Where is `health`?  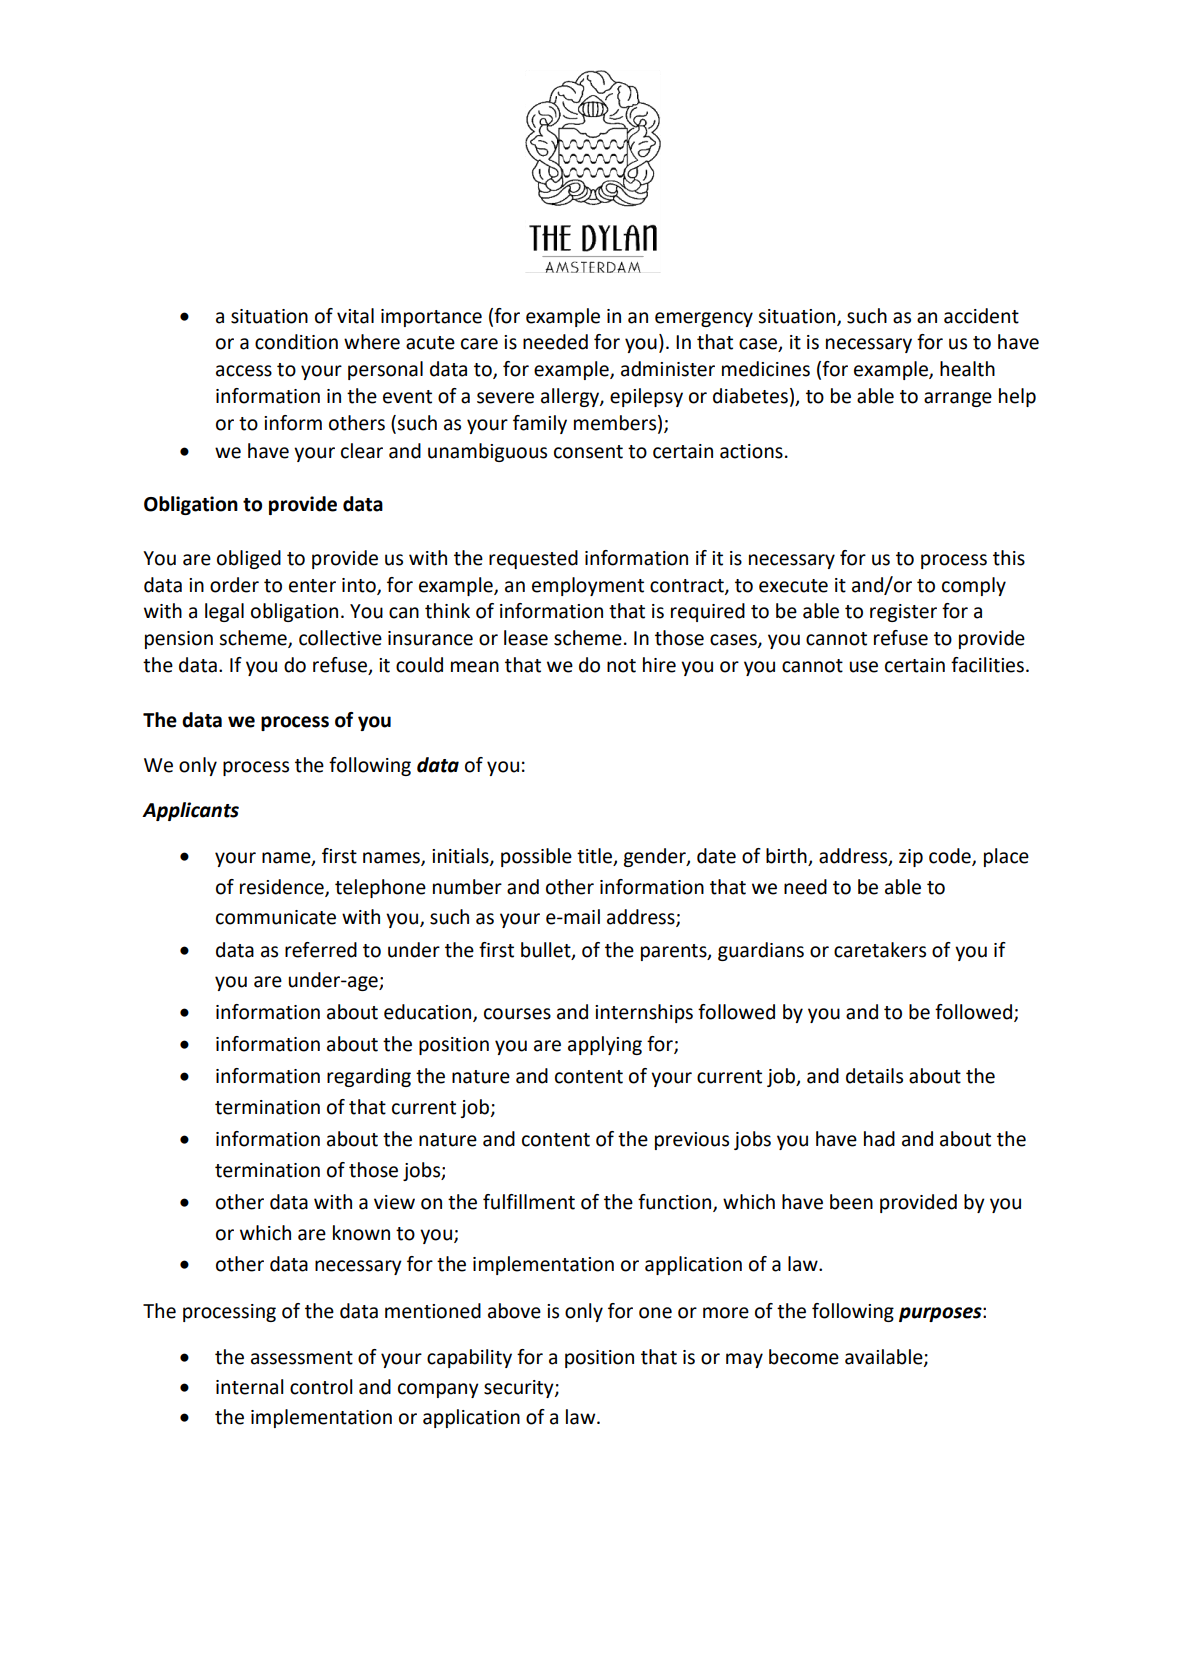
health is located at coordinates (967, 369).
